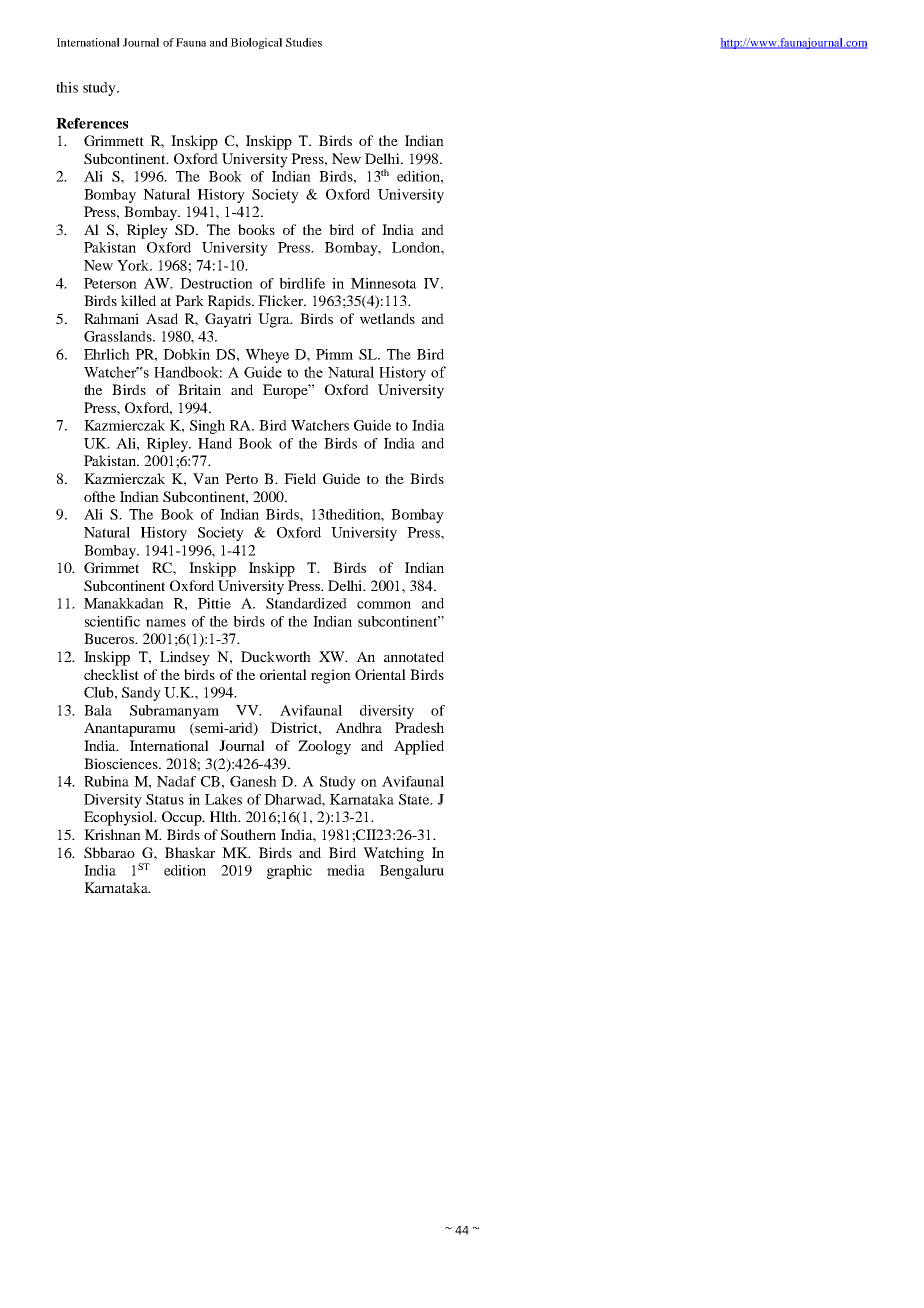  Describe the element at coordinates (111, 674) in the screenshot. I see `checklist` at that location.
